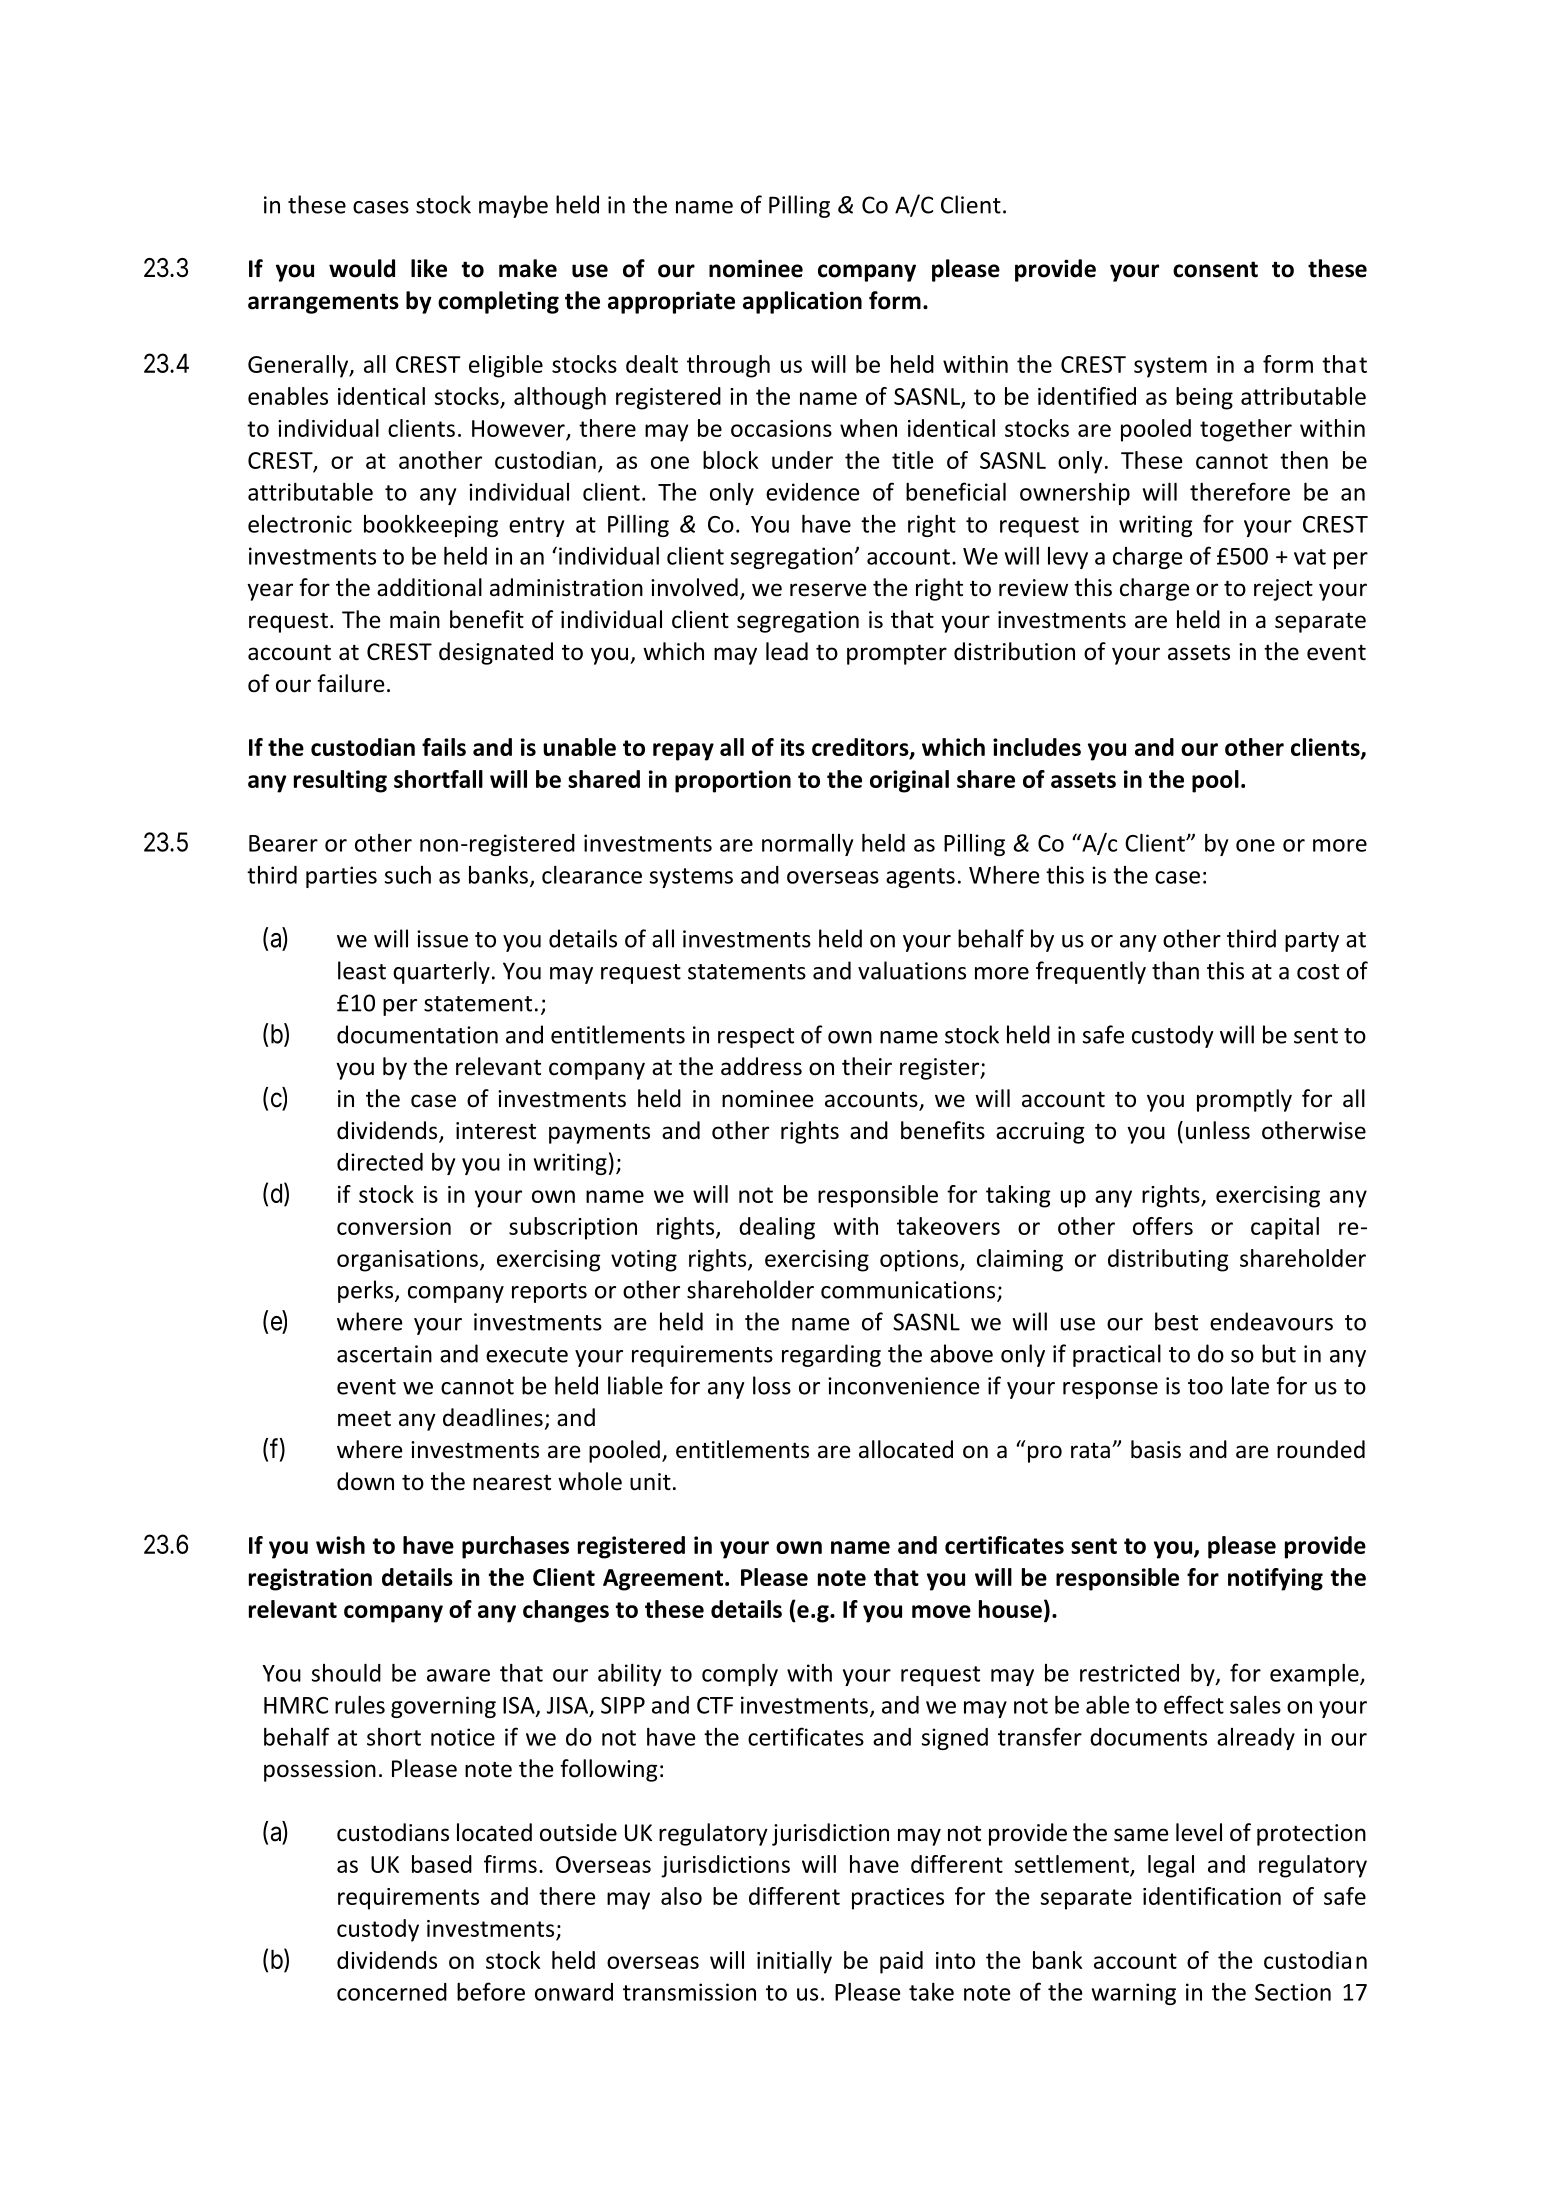  Describe the element at coordinates (350, 683) in the image. I see `failure` at that location.
